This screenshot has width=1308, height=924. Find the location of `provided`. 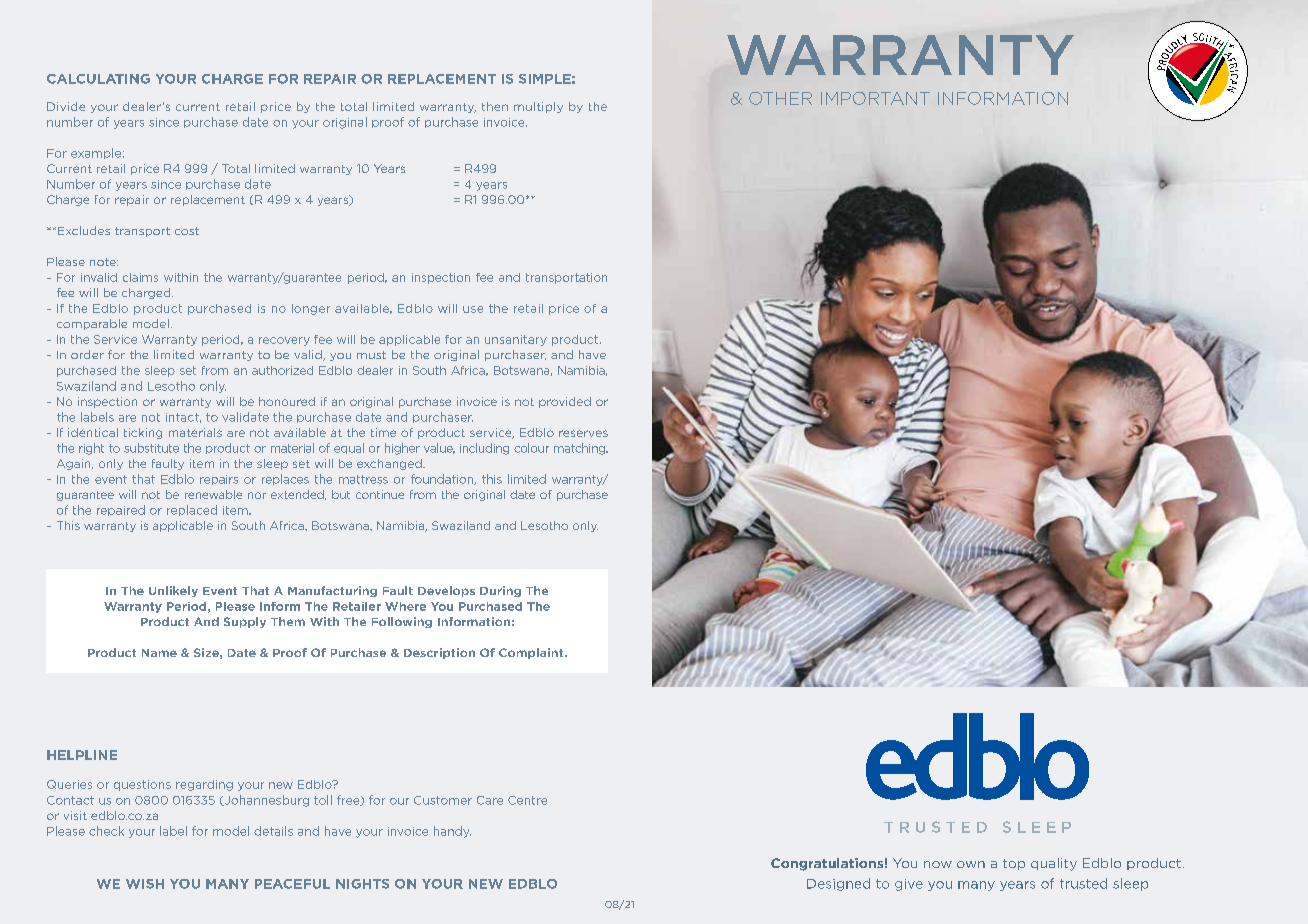

provided is located at coordinates (565, 402).
